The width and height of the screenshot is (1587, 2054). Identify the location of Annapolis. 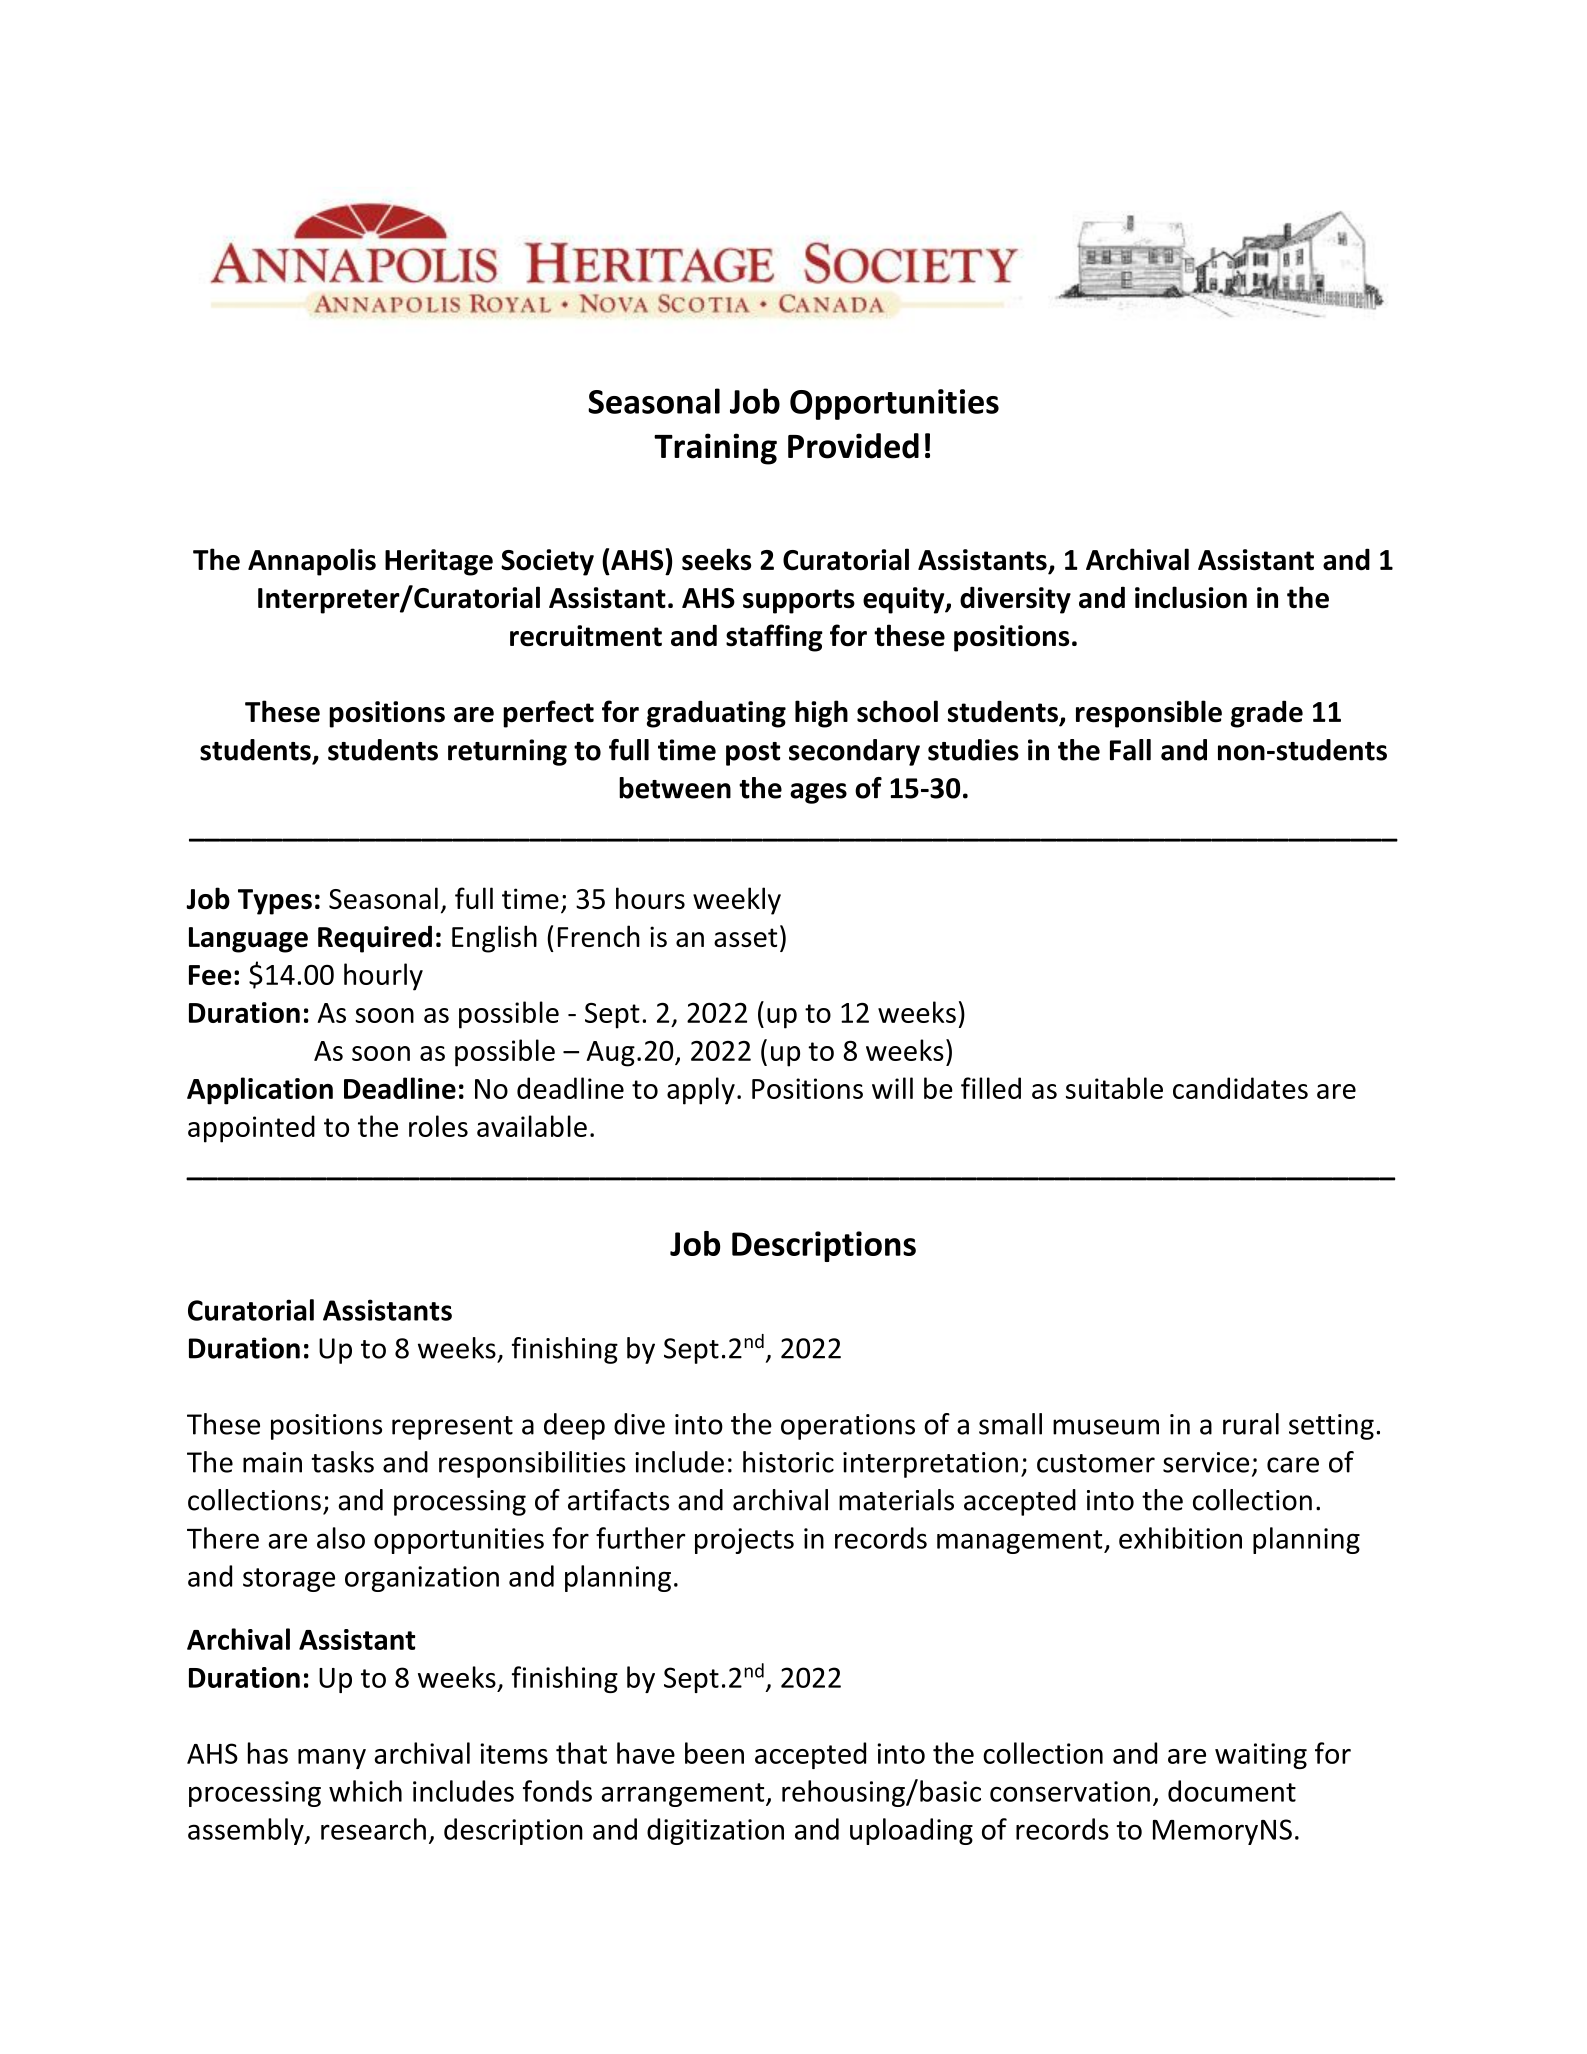
(312, 562).
